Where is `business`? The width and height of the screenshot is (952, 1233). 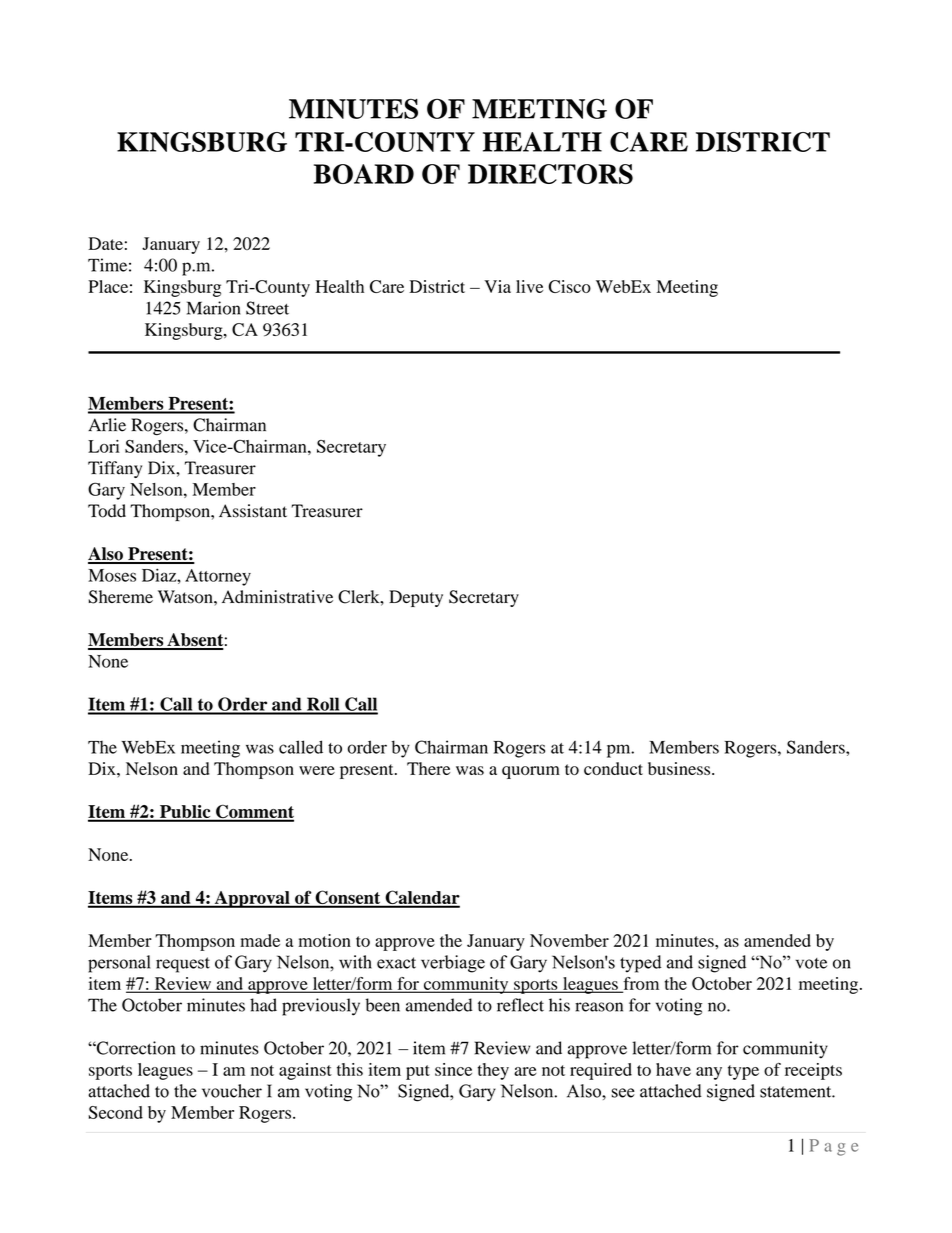 business is located at coordinates (680, 768).
